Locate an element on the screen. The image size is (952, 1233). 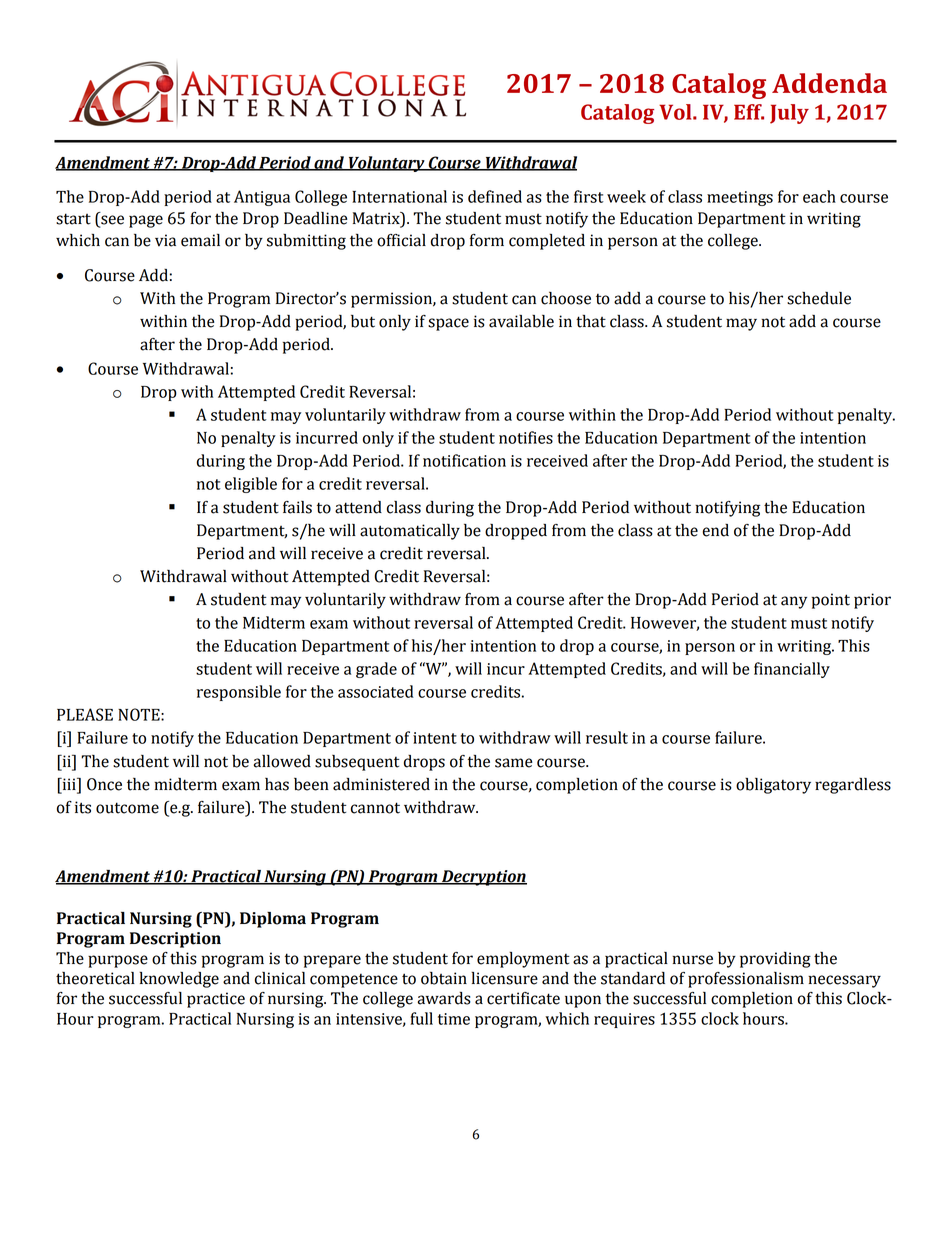
Antigua is located at coordinates (262, 198).
